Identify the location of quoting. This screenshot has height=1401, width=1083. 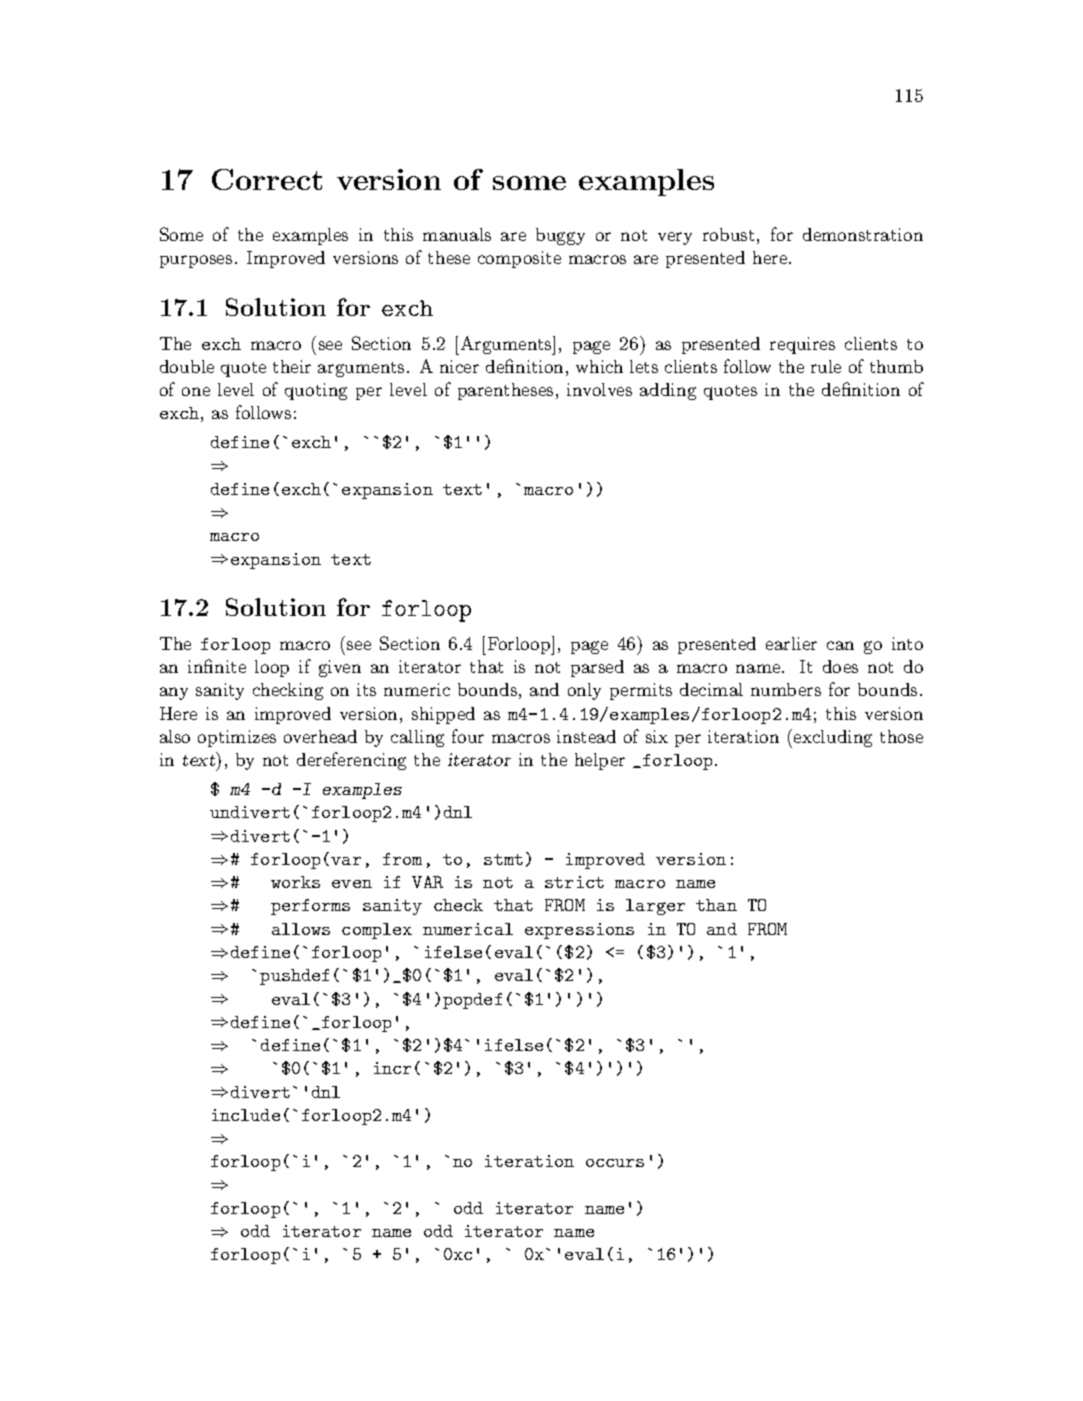
(316, 391).
